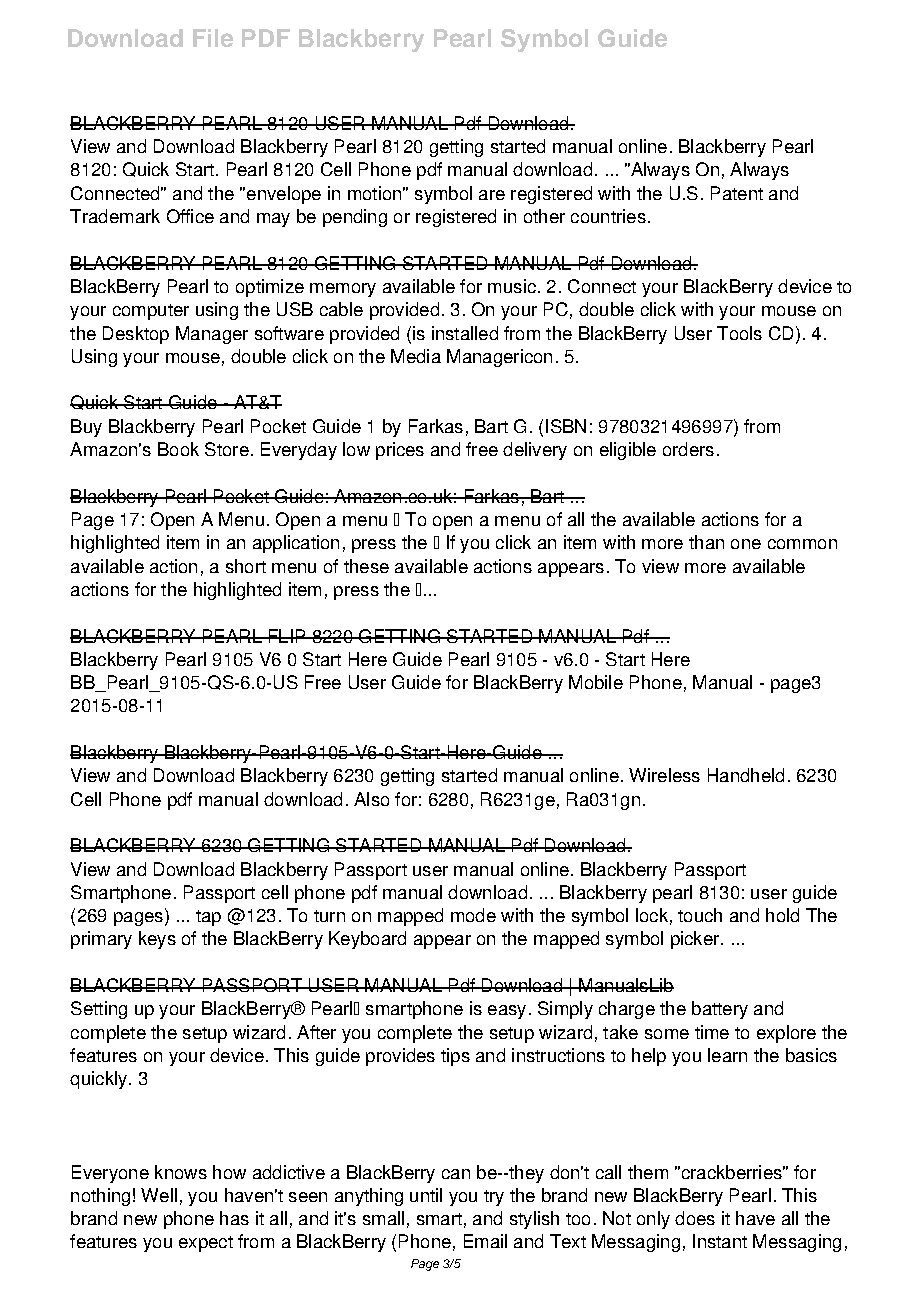  What do you see at coordinates (737, 193) in the screenshot?
I see `Patent` at bounding box center [737, 193].
